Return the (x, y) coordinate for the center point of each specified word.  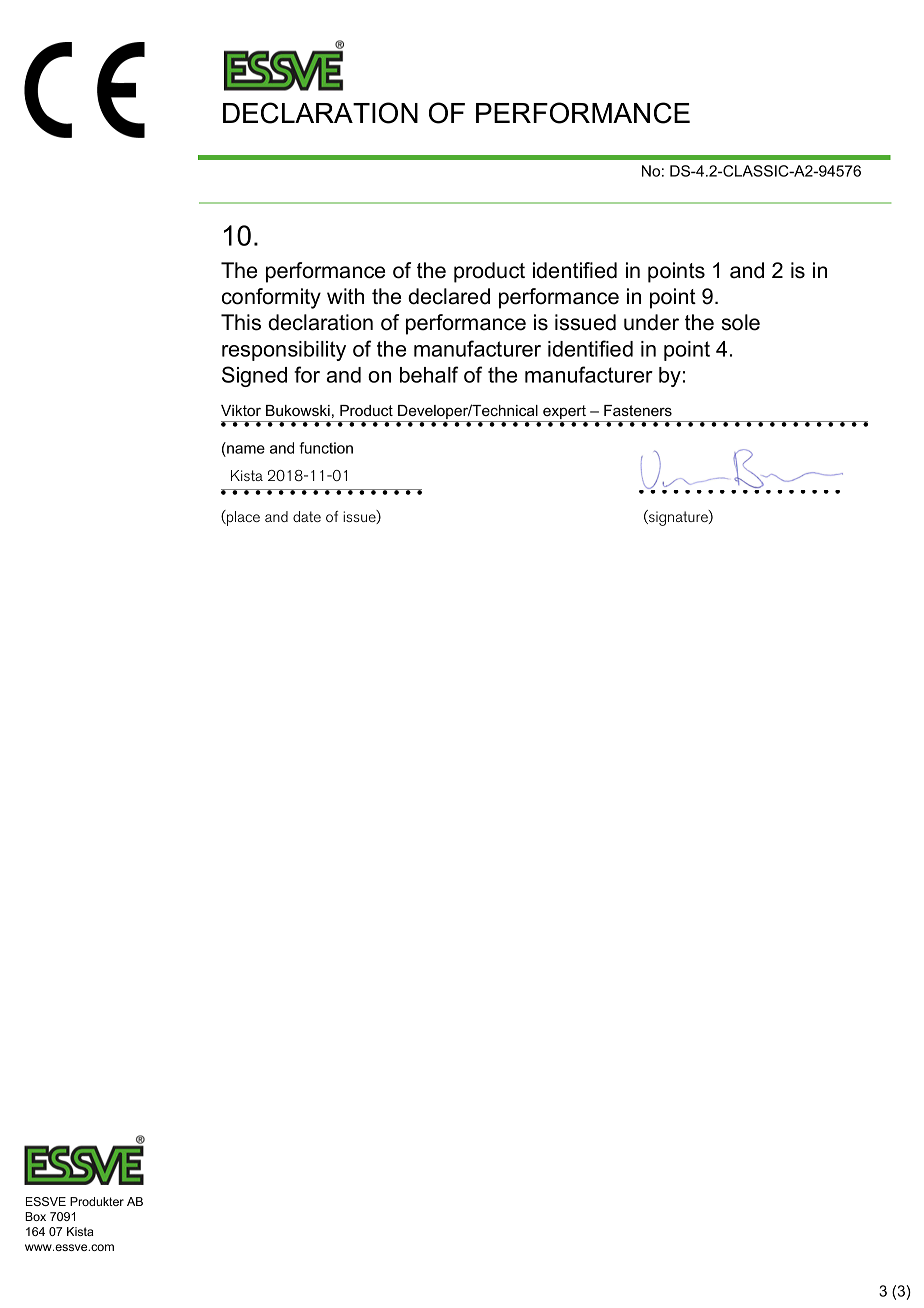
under (651, 322)
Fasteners (638, 410)
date (307, 516)
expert (564, 413)
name (246, 449)
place (242, 518)
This (241, 322)
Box (35, 1216)
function (326, 448)
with (345, 296)
